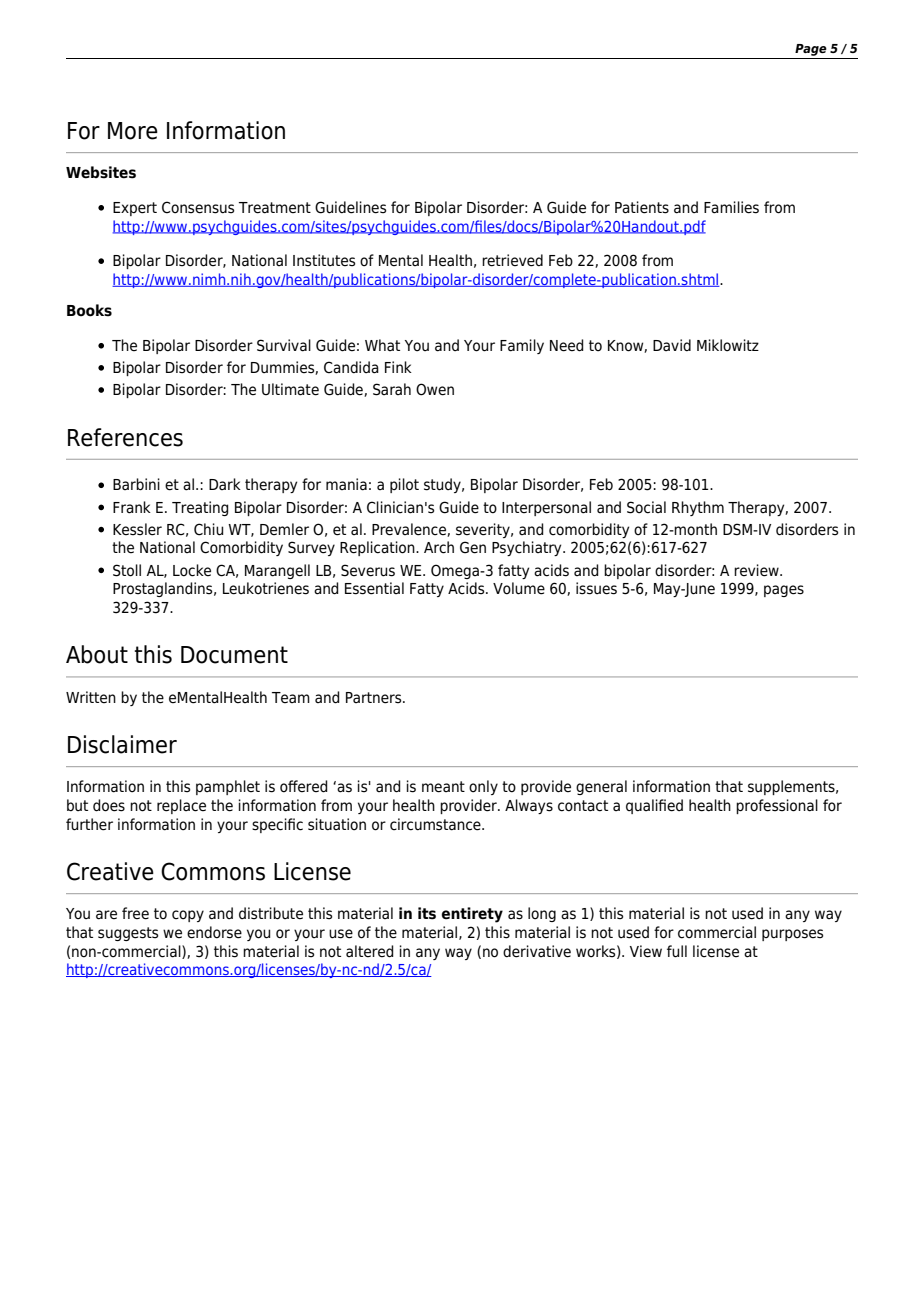 Image resolution: width=924 pixels, height=1308 pixels. I want to click on More, so click(133, 131).
